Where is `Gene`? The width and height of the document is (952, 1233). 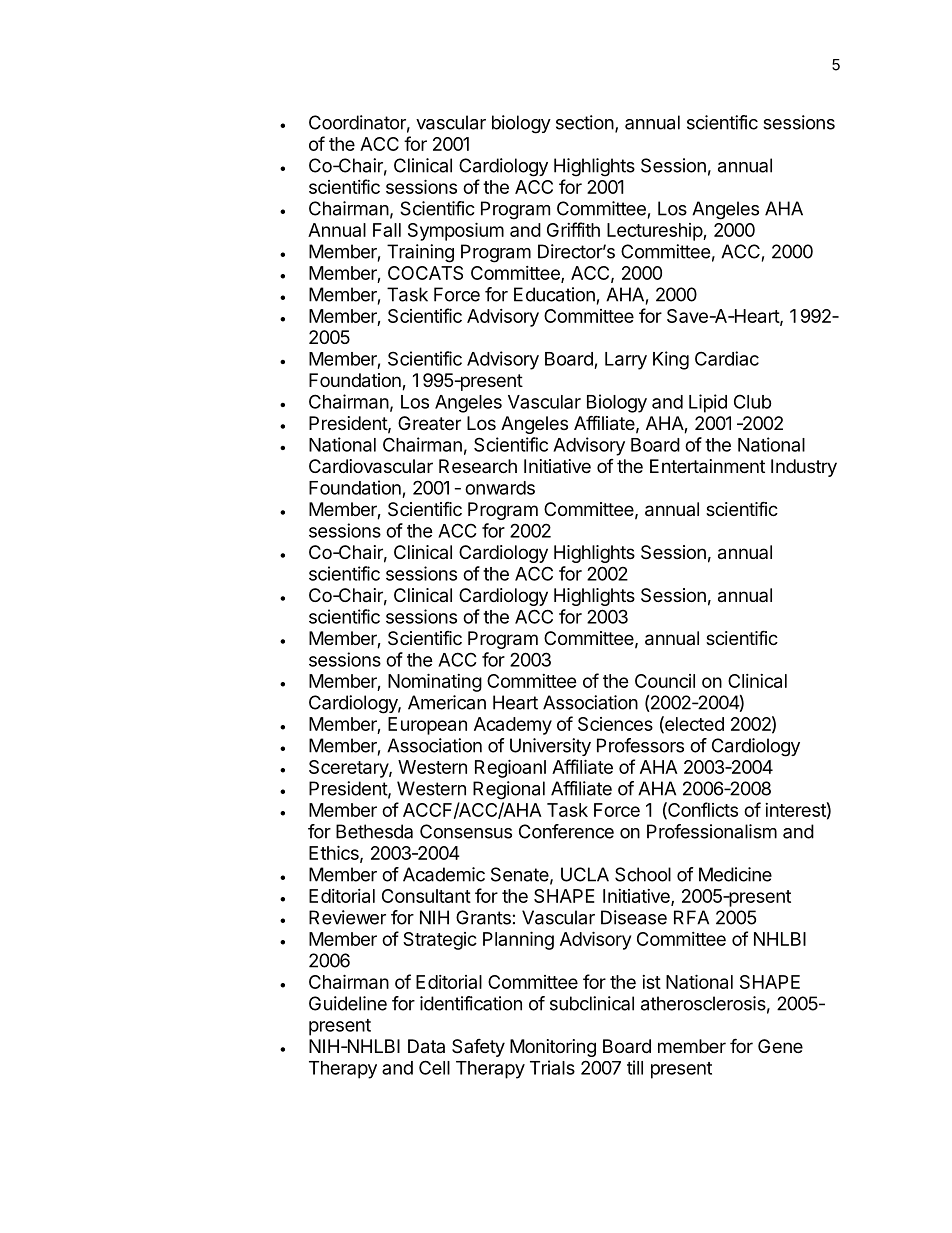
Gene is located at coordinates (780, 1046).
